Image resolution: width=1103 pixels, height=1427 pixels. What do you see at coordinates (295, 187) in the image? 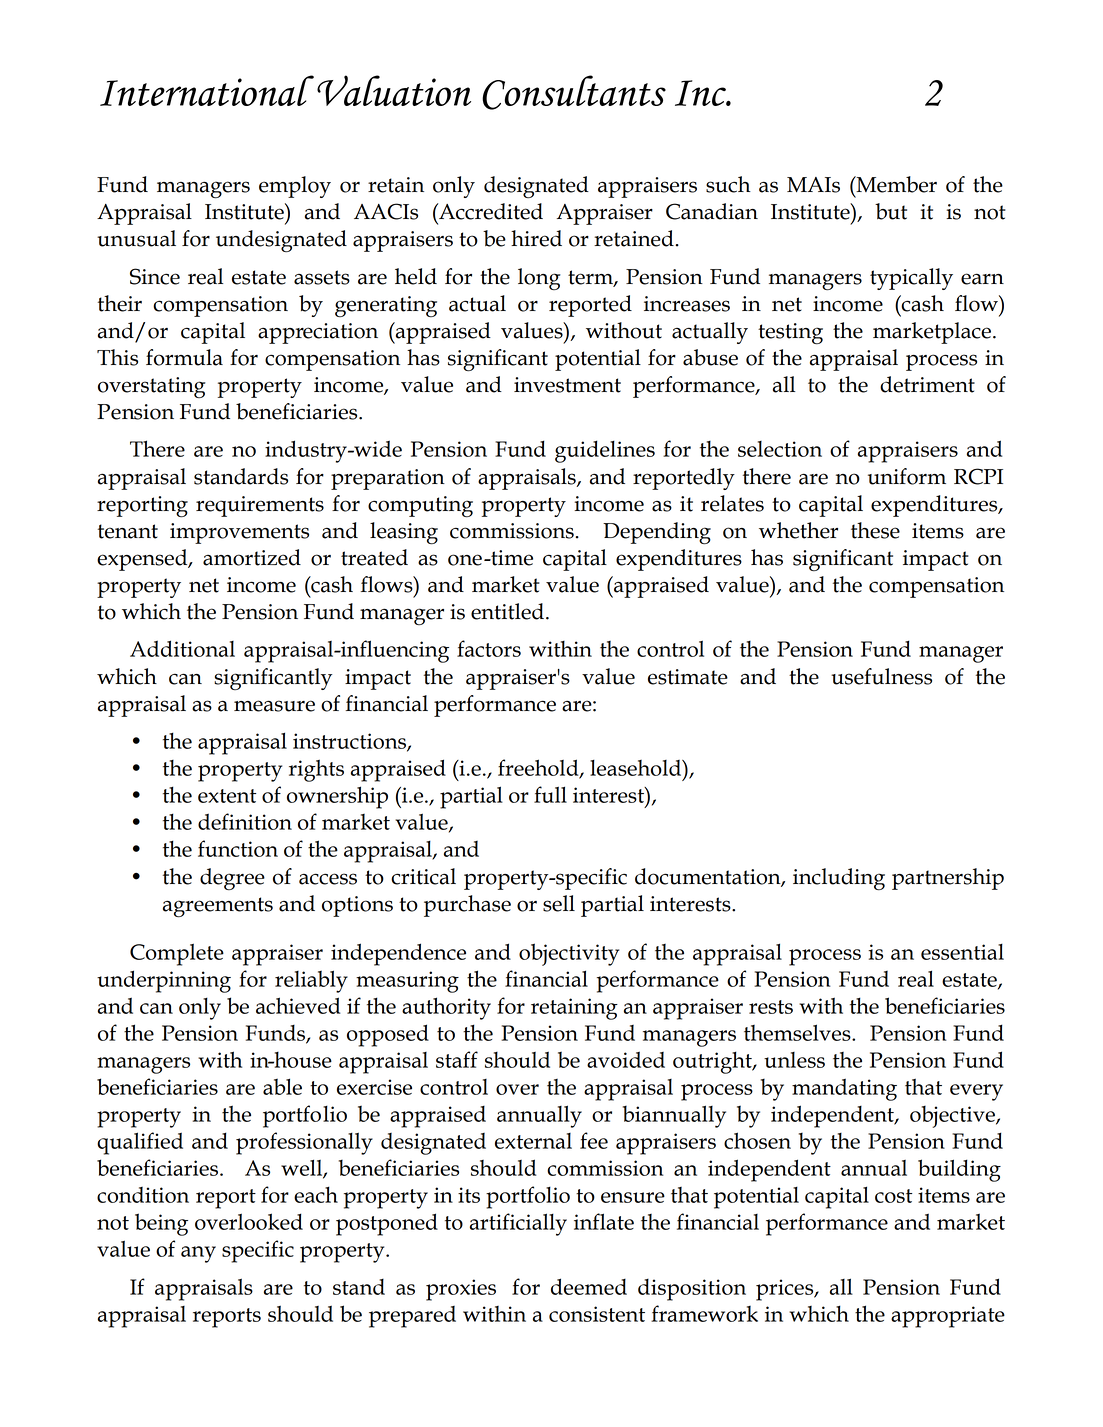
I see `employ` at bounding box center [295, 187].
